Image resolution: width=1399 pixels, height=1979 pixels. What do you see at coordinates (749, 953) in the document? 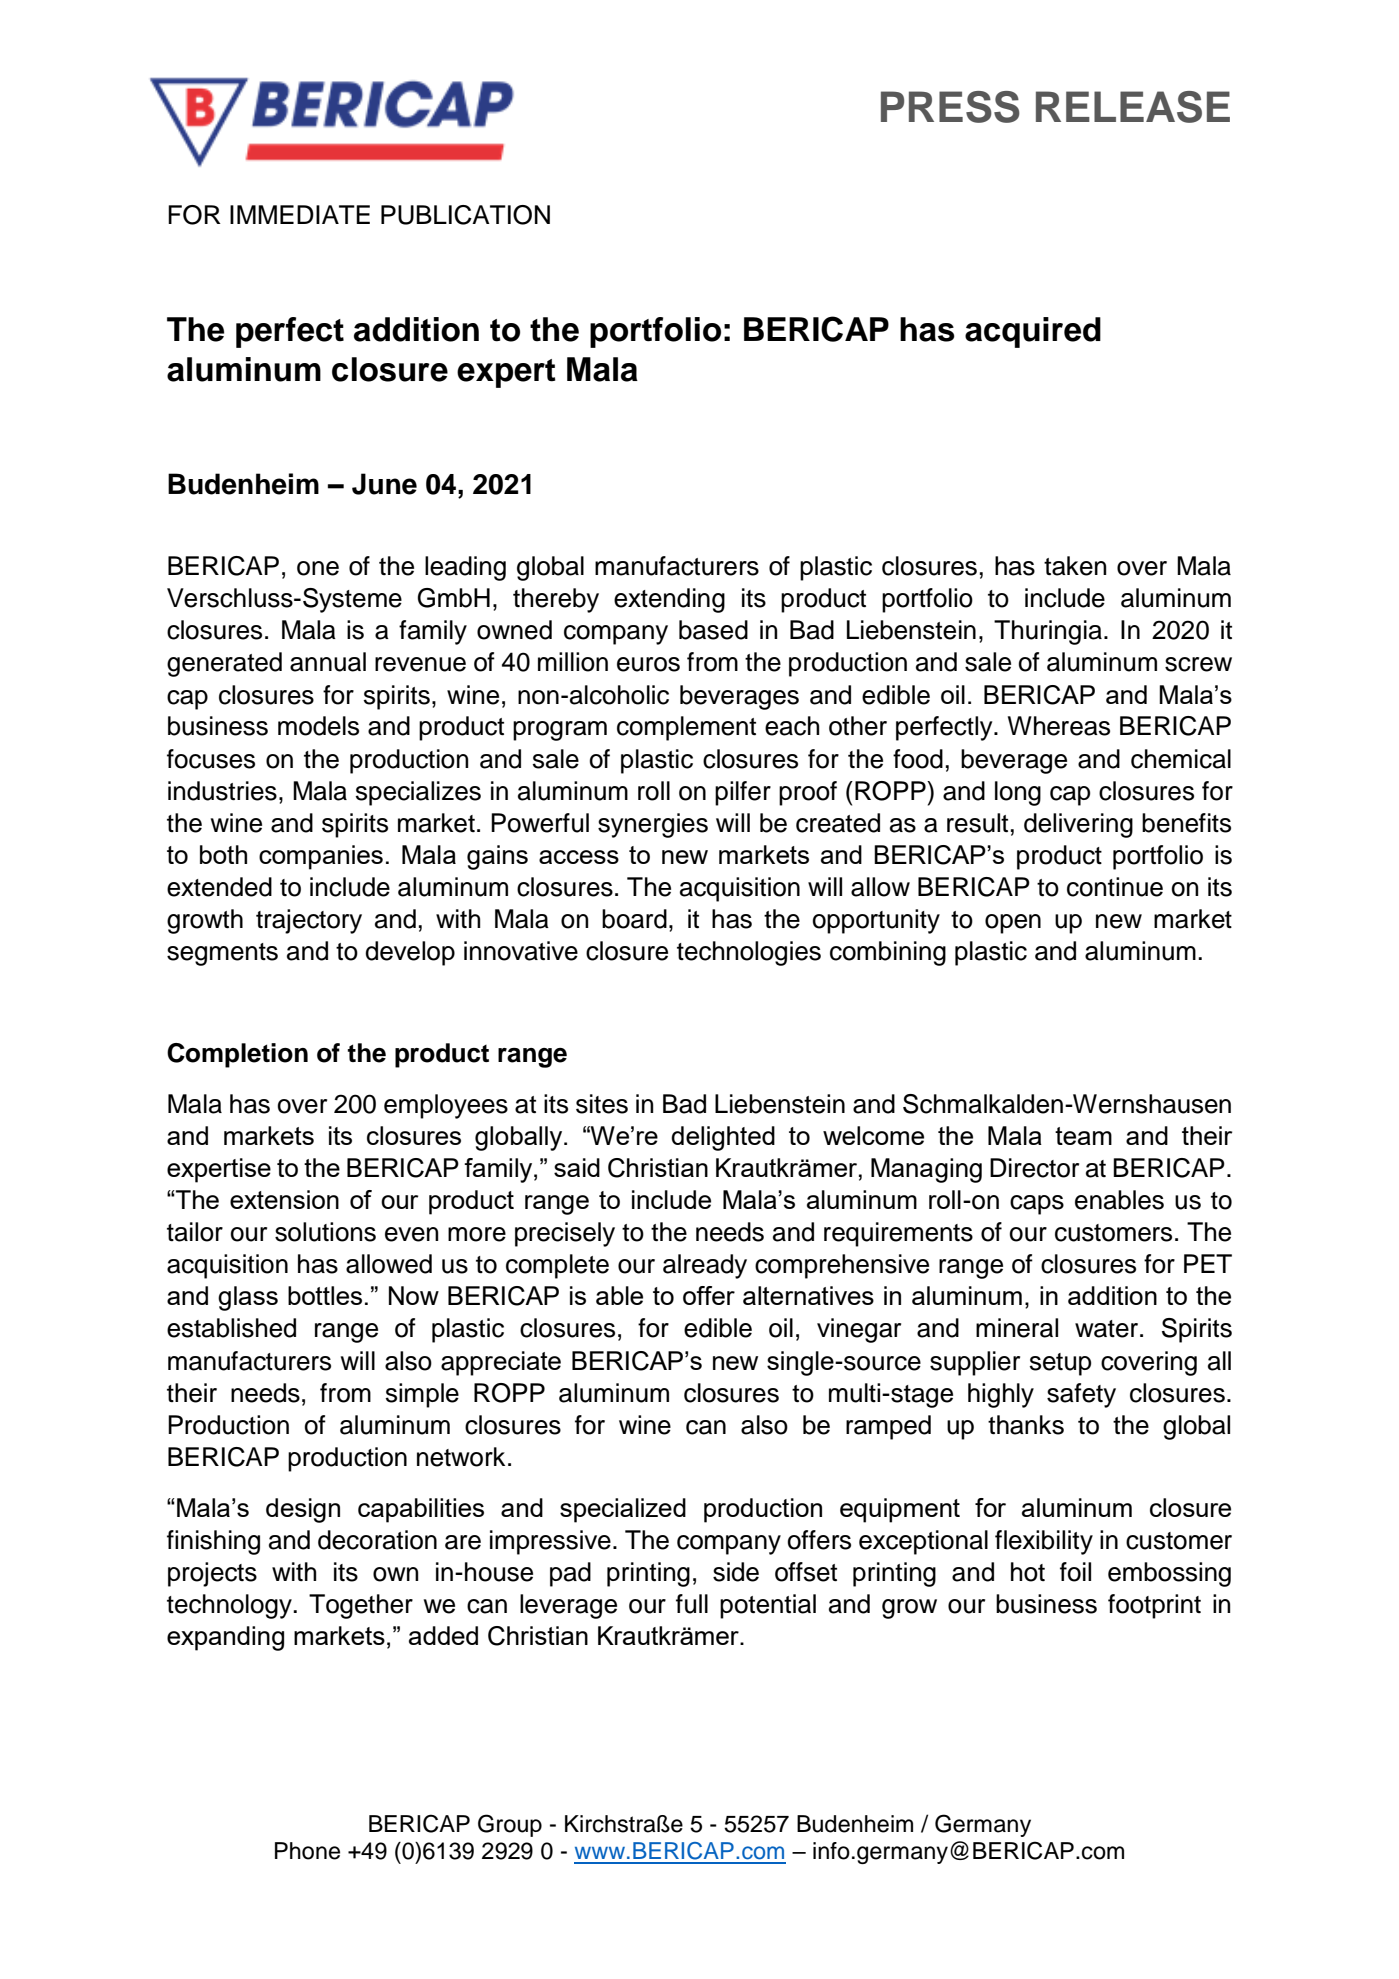
I see `technologies` at bounding box center [749, 953].
